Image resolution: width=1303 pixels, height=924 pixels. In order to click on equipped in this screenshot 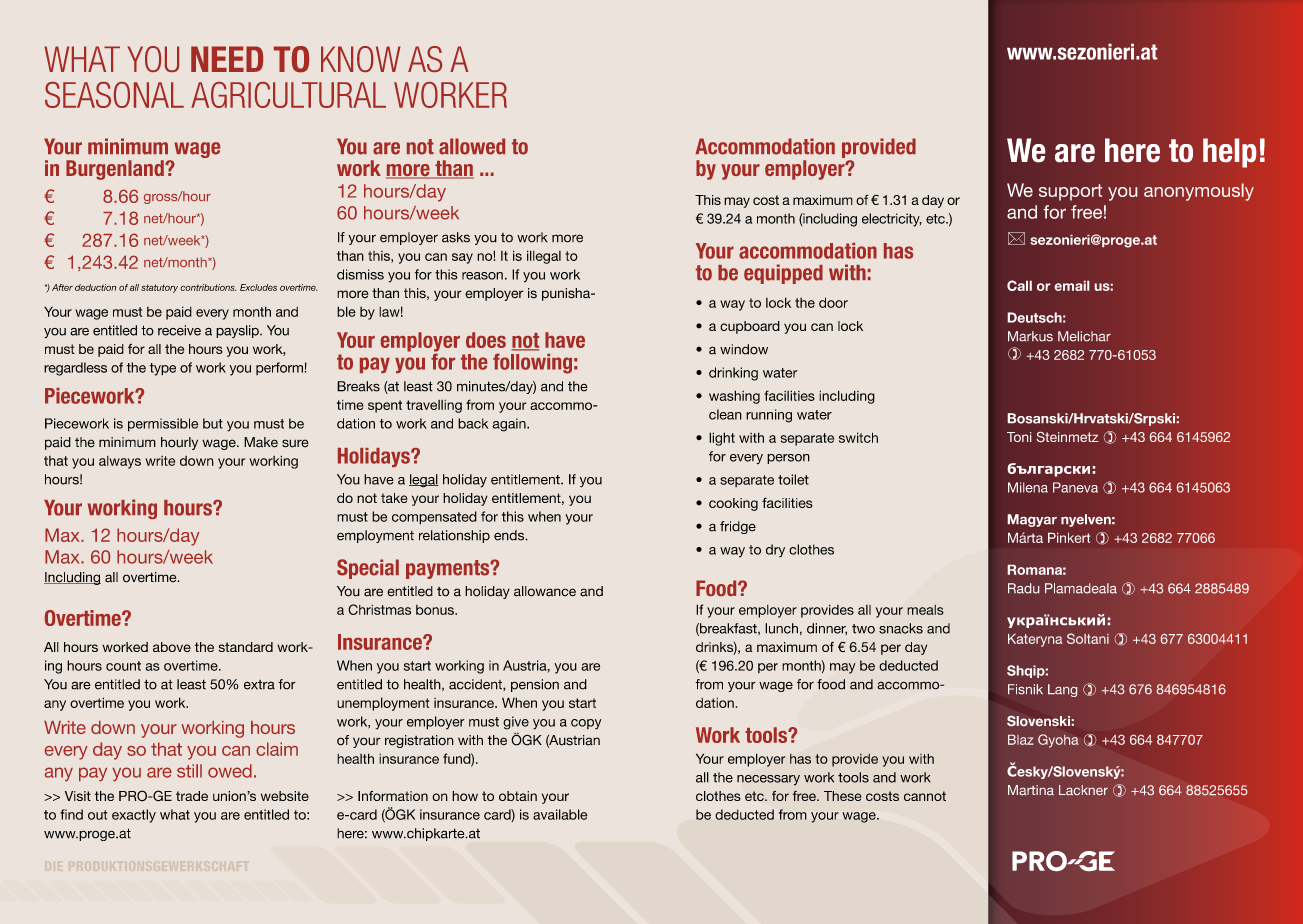, I will do `click(783, 274)`.
